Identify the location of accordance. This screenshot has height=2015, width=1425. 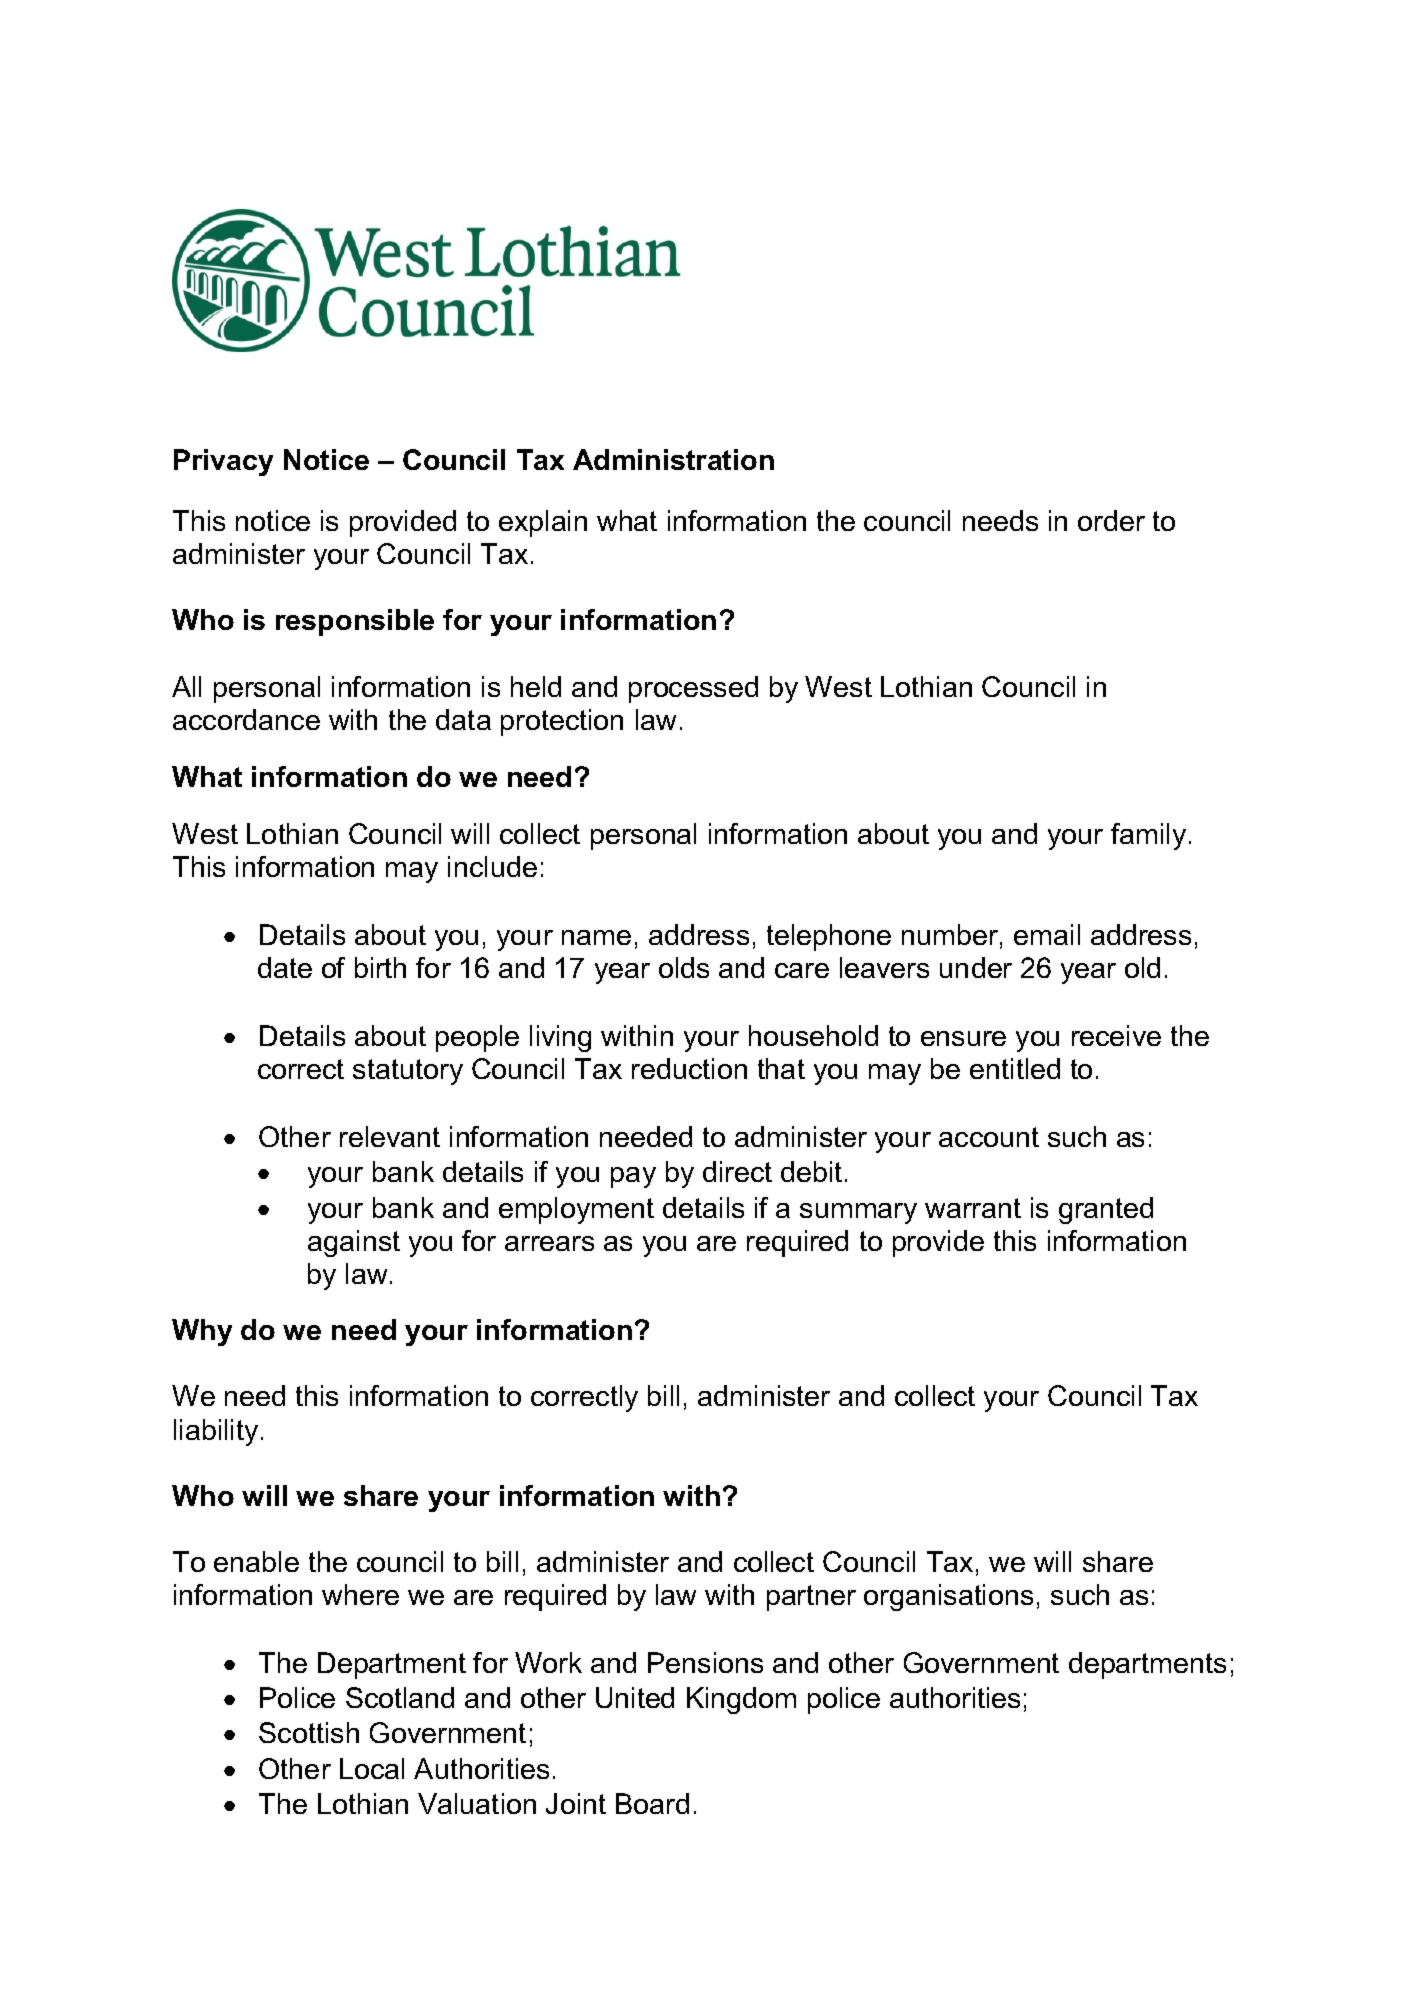
(246, 719).
